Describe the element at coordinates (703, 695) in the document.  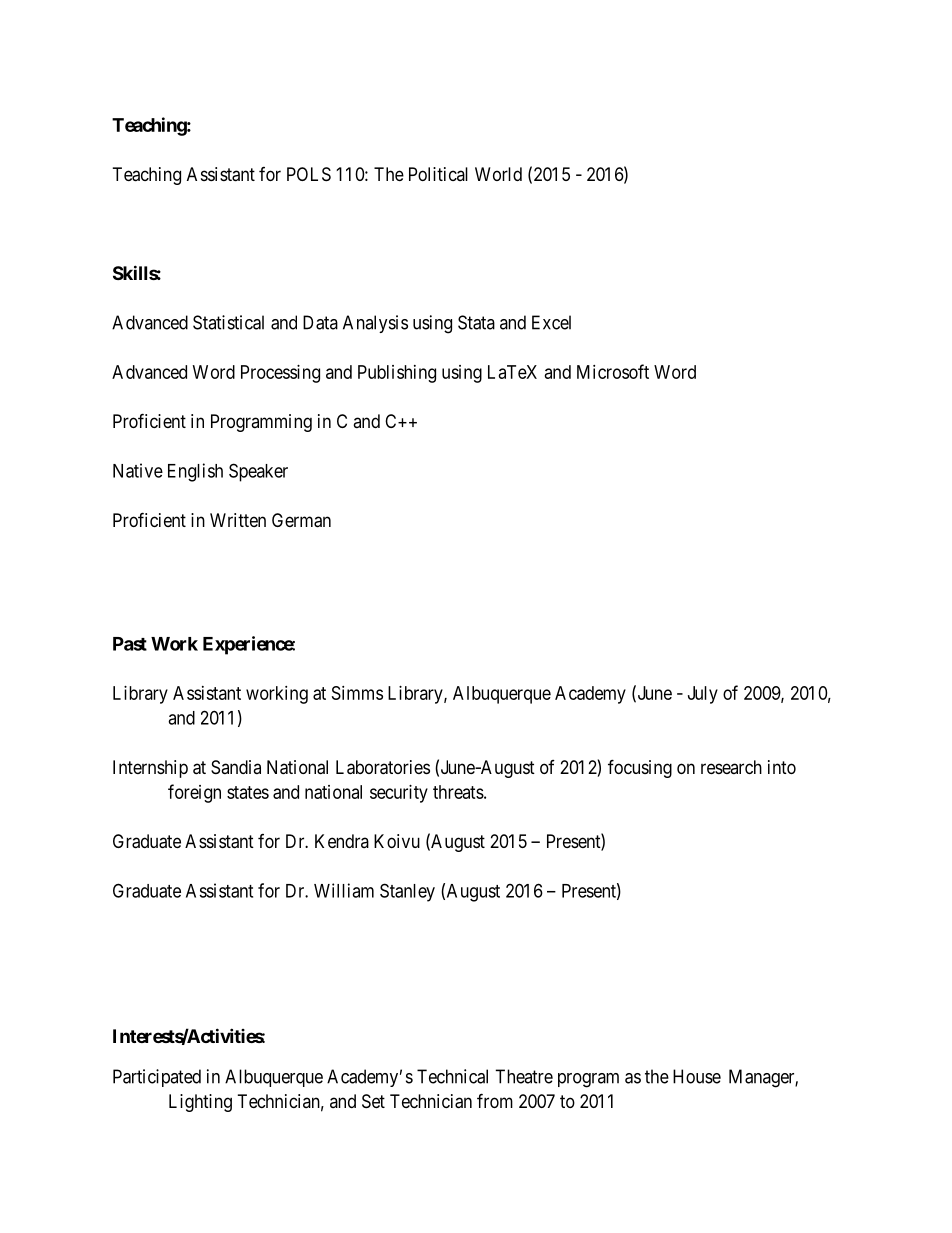
I see `July` at that location.
